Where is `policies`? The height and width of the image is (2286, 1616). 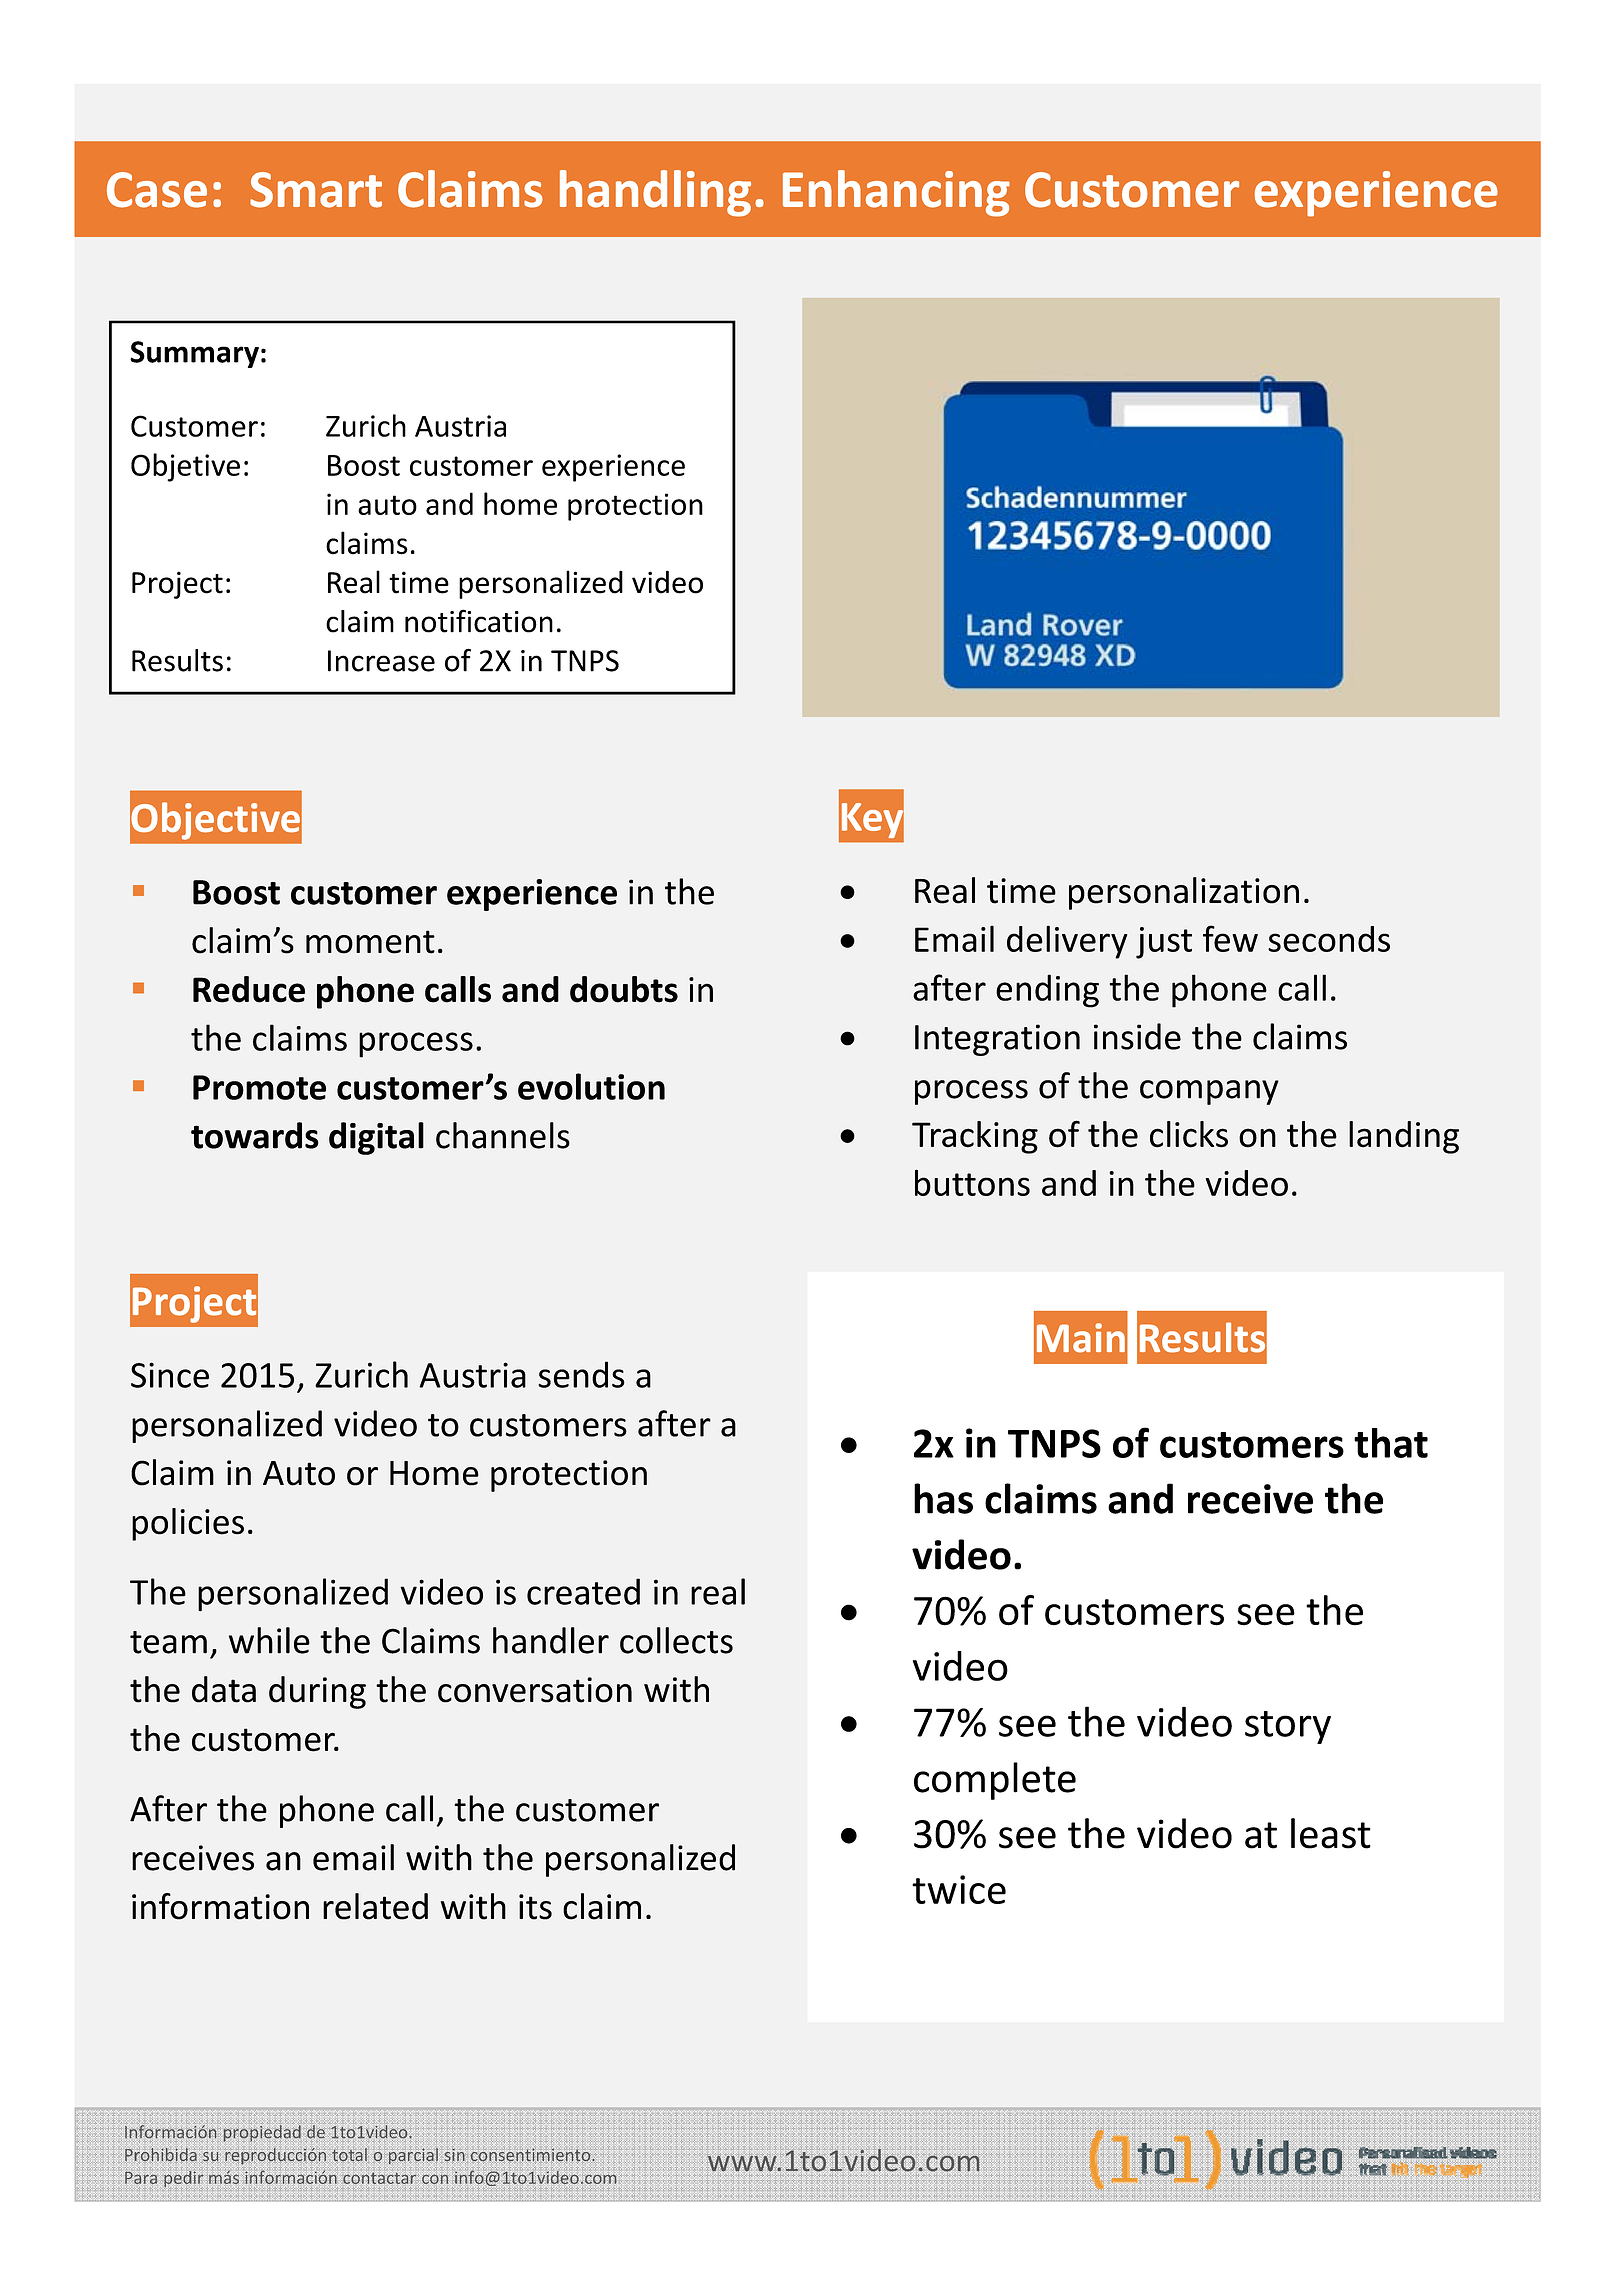 policies is located at coordinates (188, 1524).
